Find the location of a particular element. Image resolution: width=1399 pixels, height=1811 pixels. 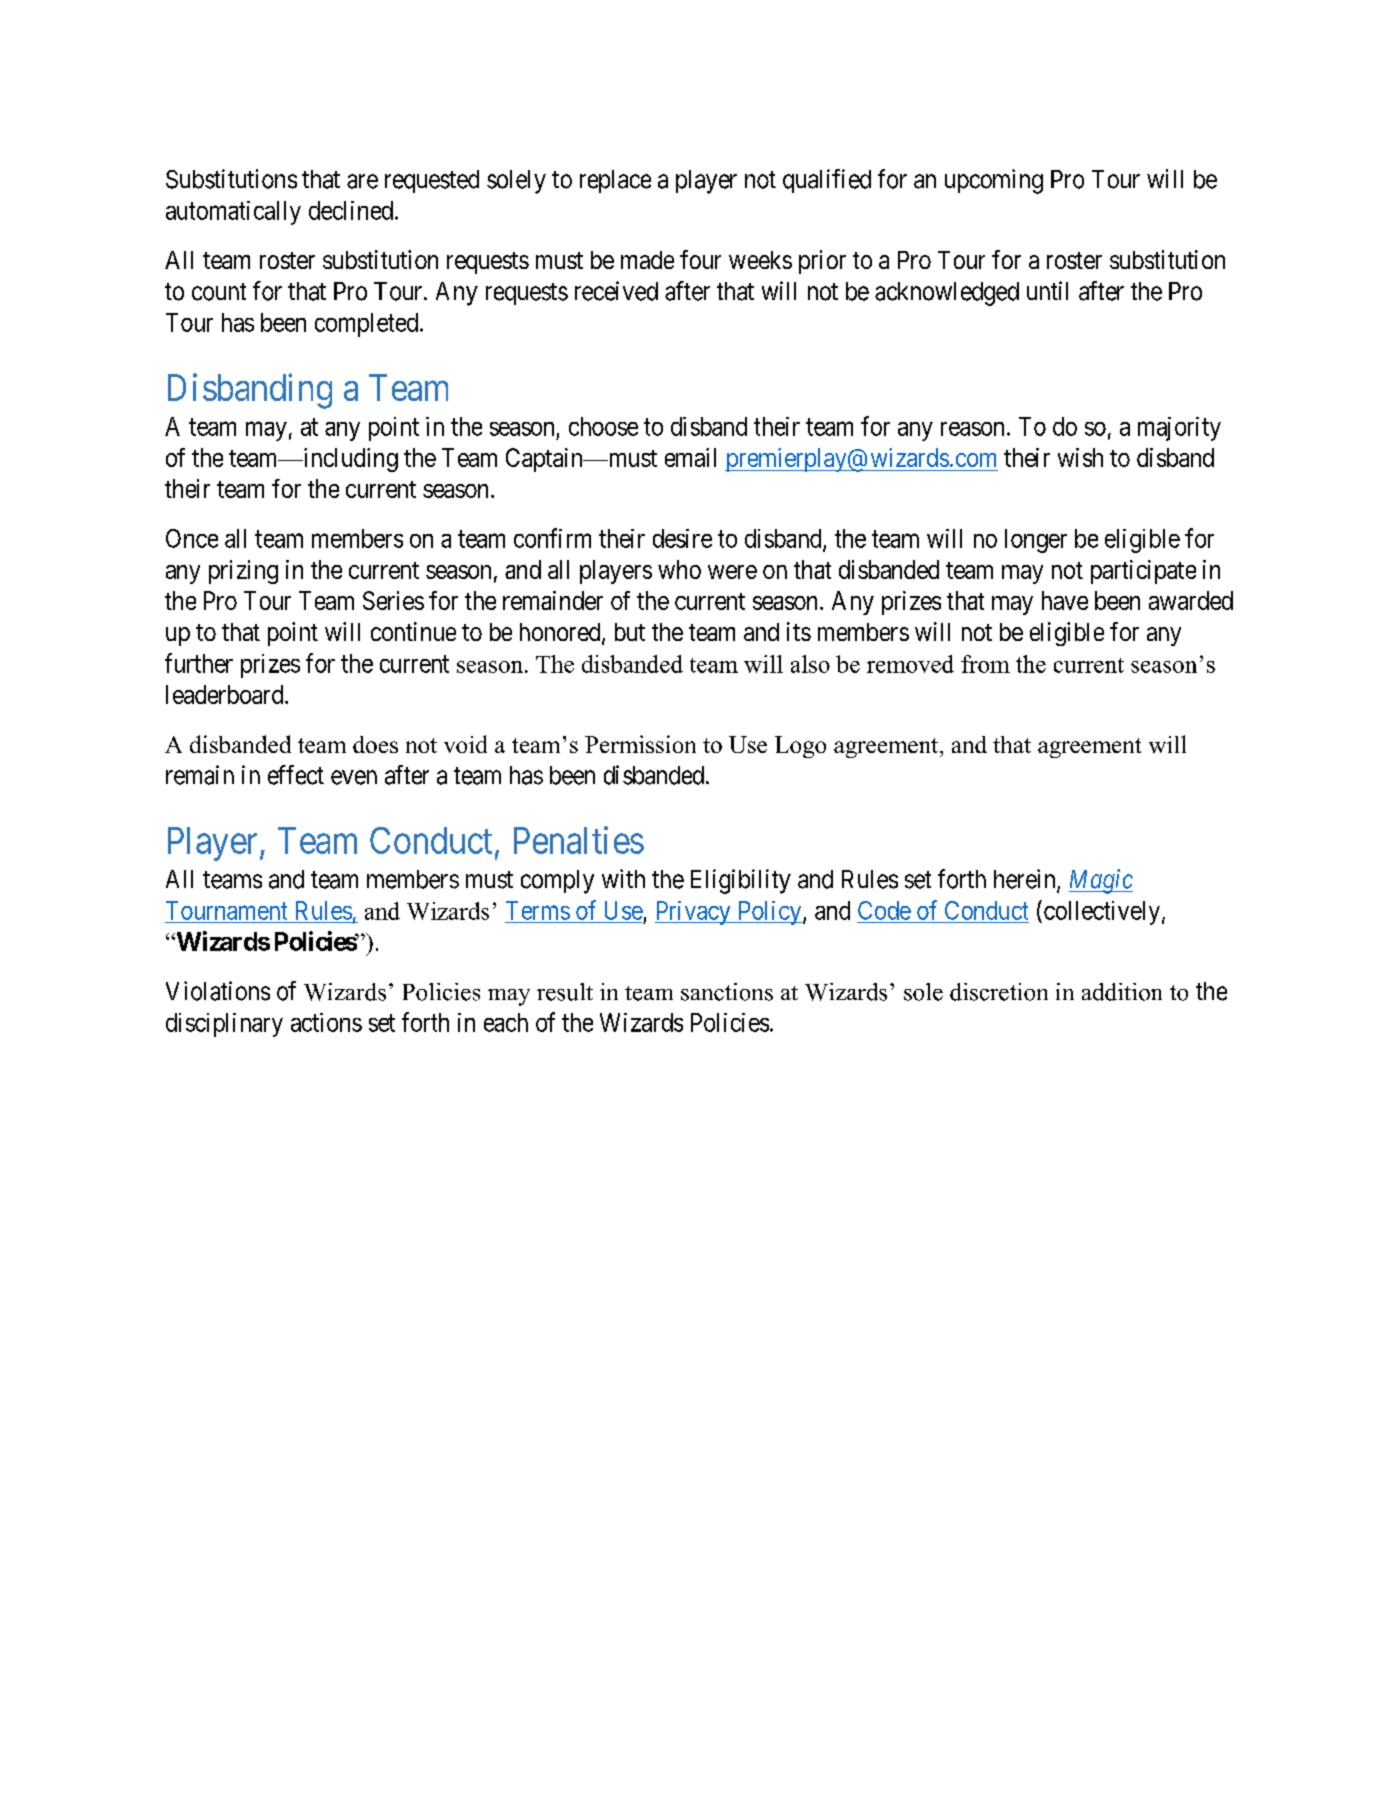

actions is located at coordinates (326, 1022).
